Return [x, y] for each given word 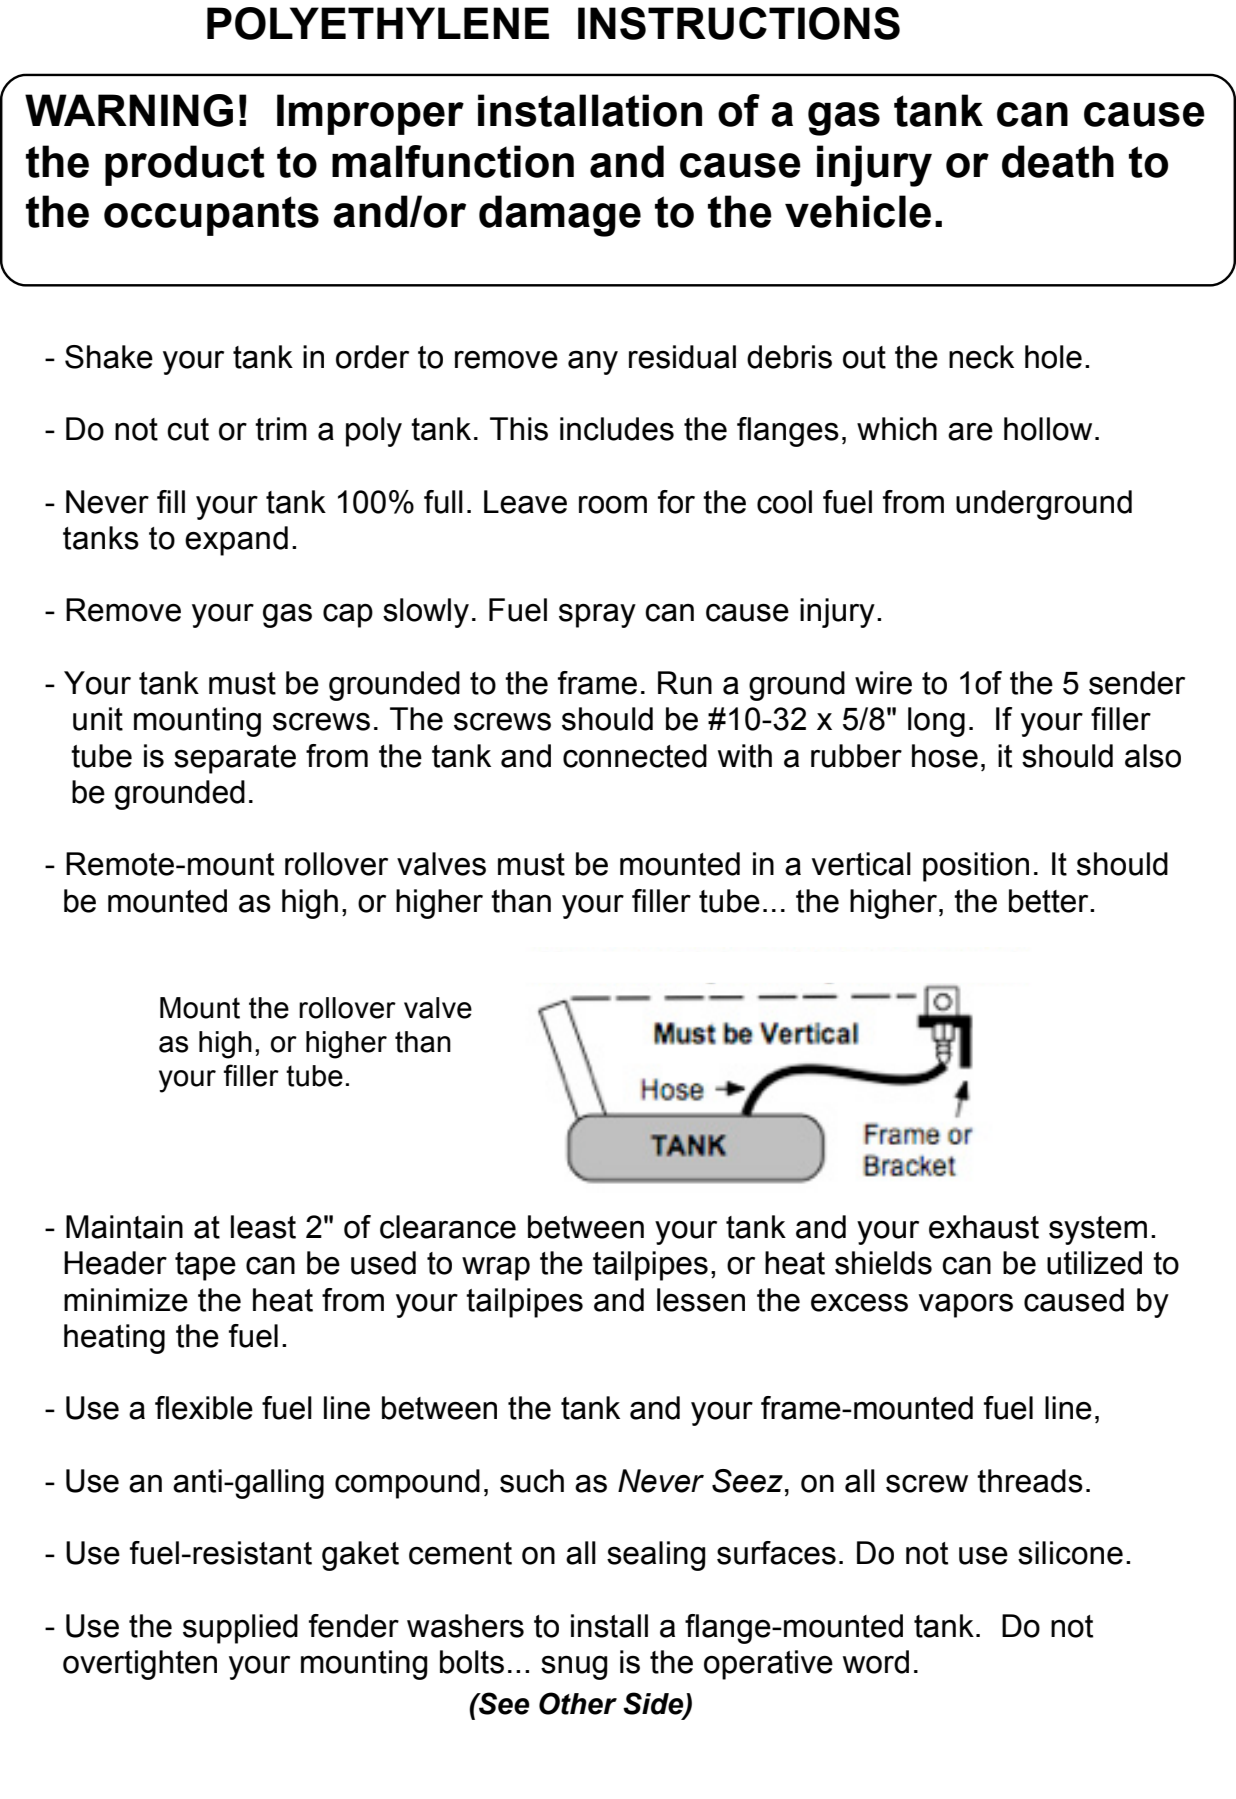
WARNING [129, 110]
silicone [1070, 1553]
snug [574, 1668]
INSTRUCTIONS [739, 23]
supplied [240, 1629]
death [1058, 161]
